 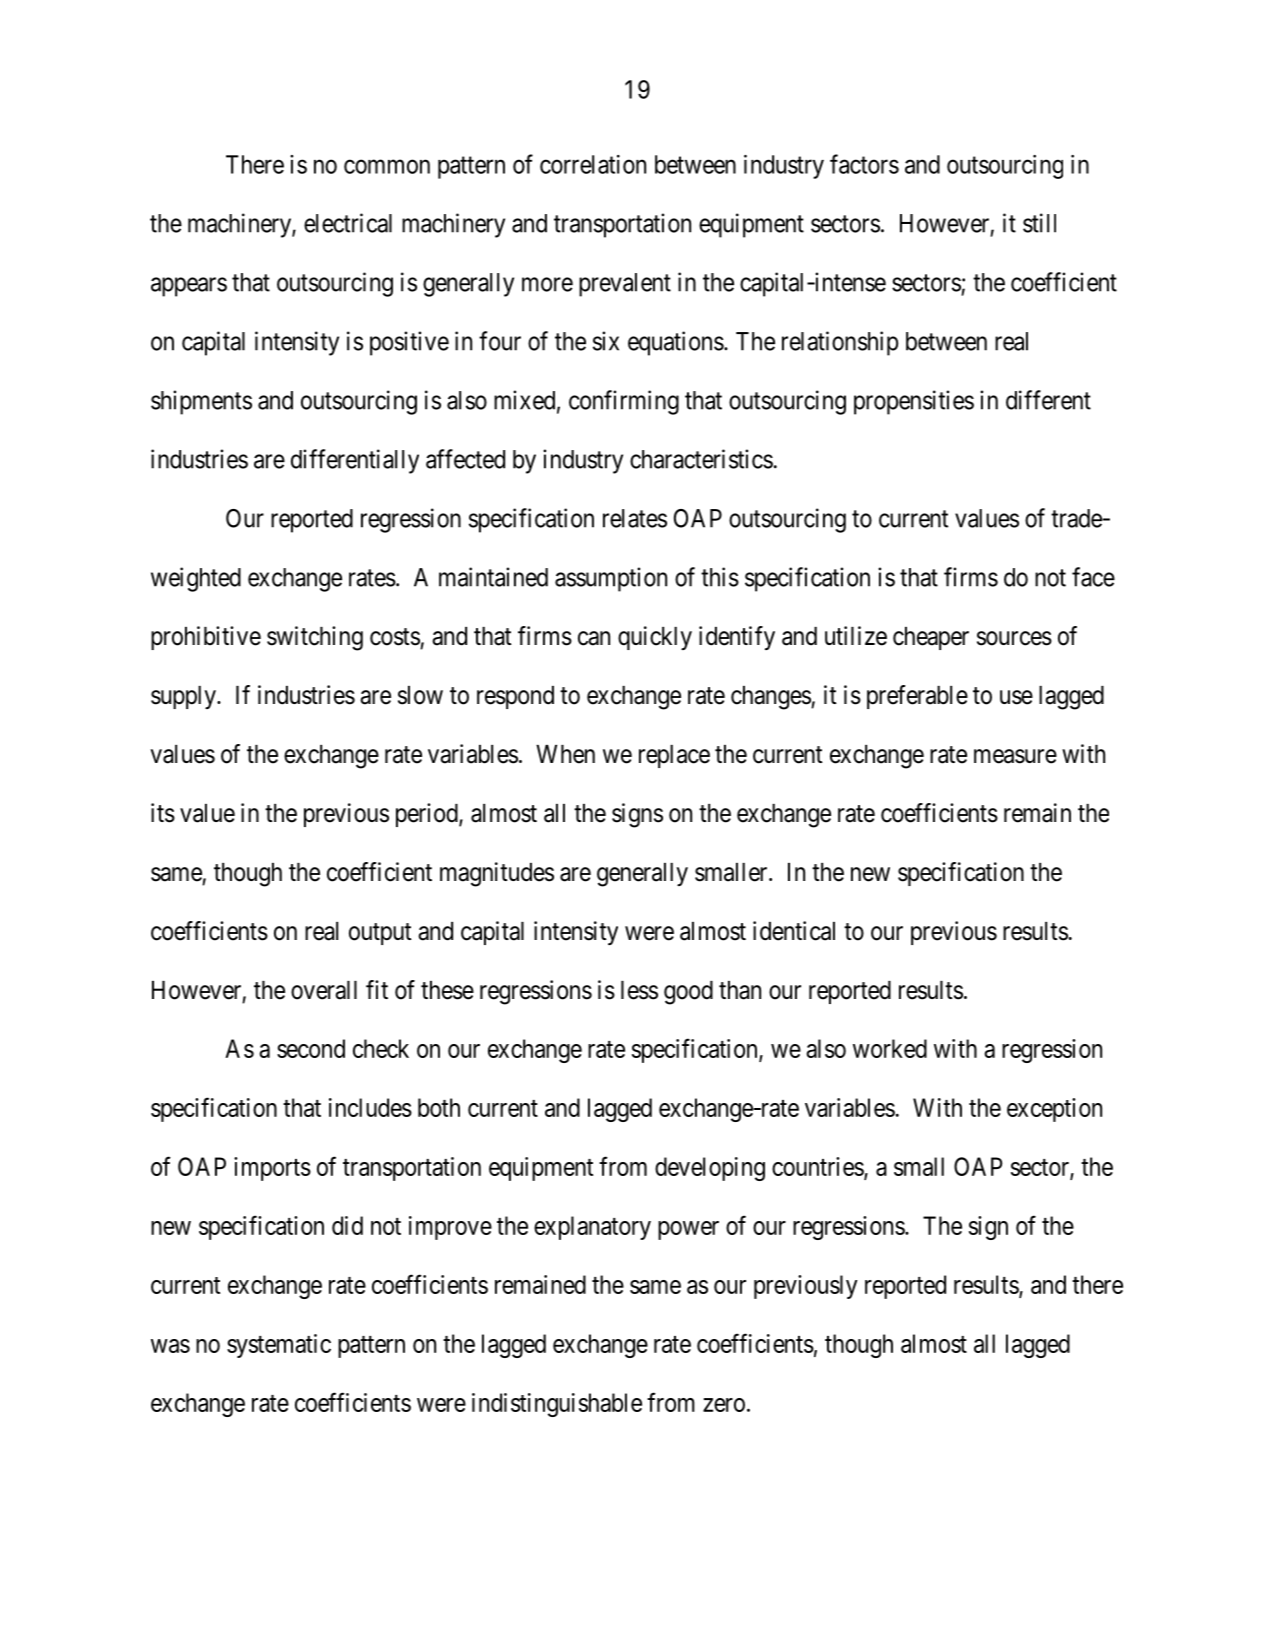 I want to click on still, so click(x=1039, y=223).
